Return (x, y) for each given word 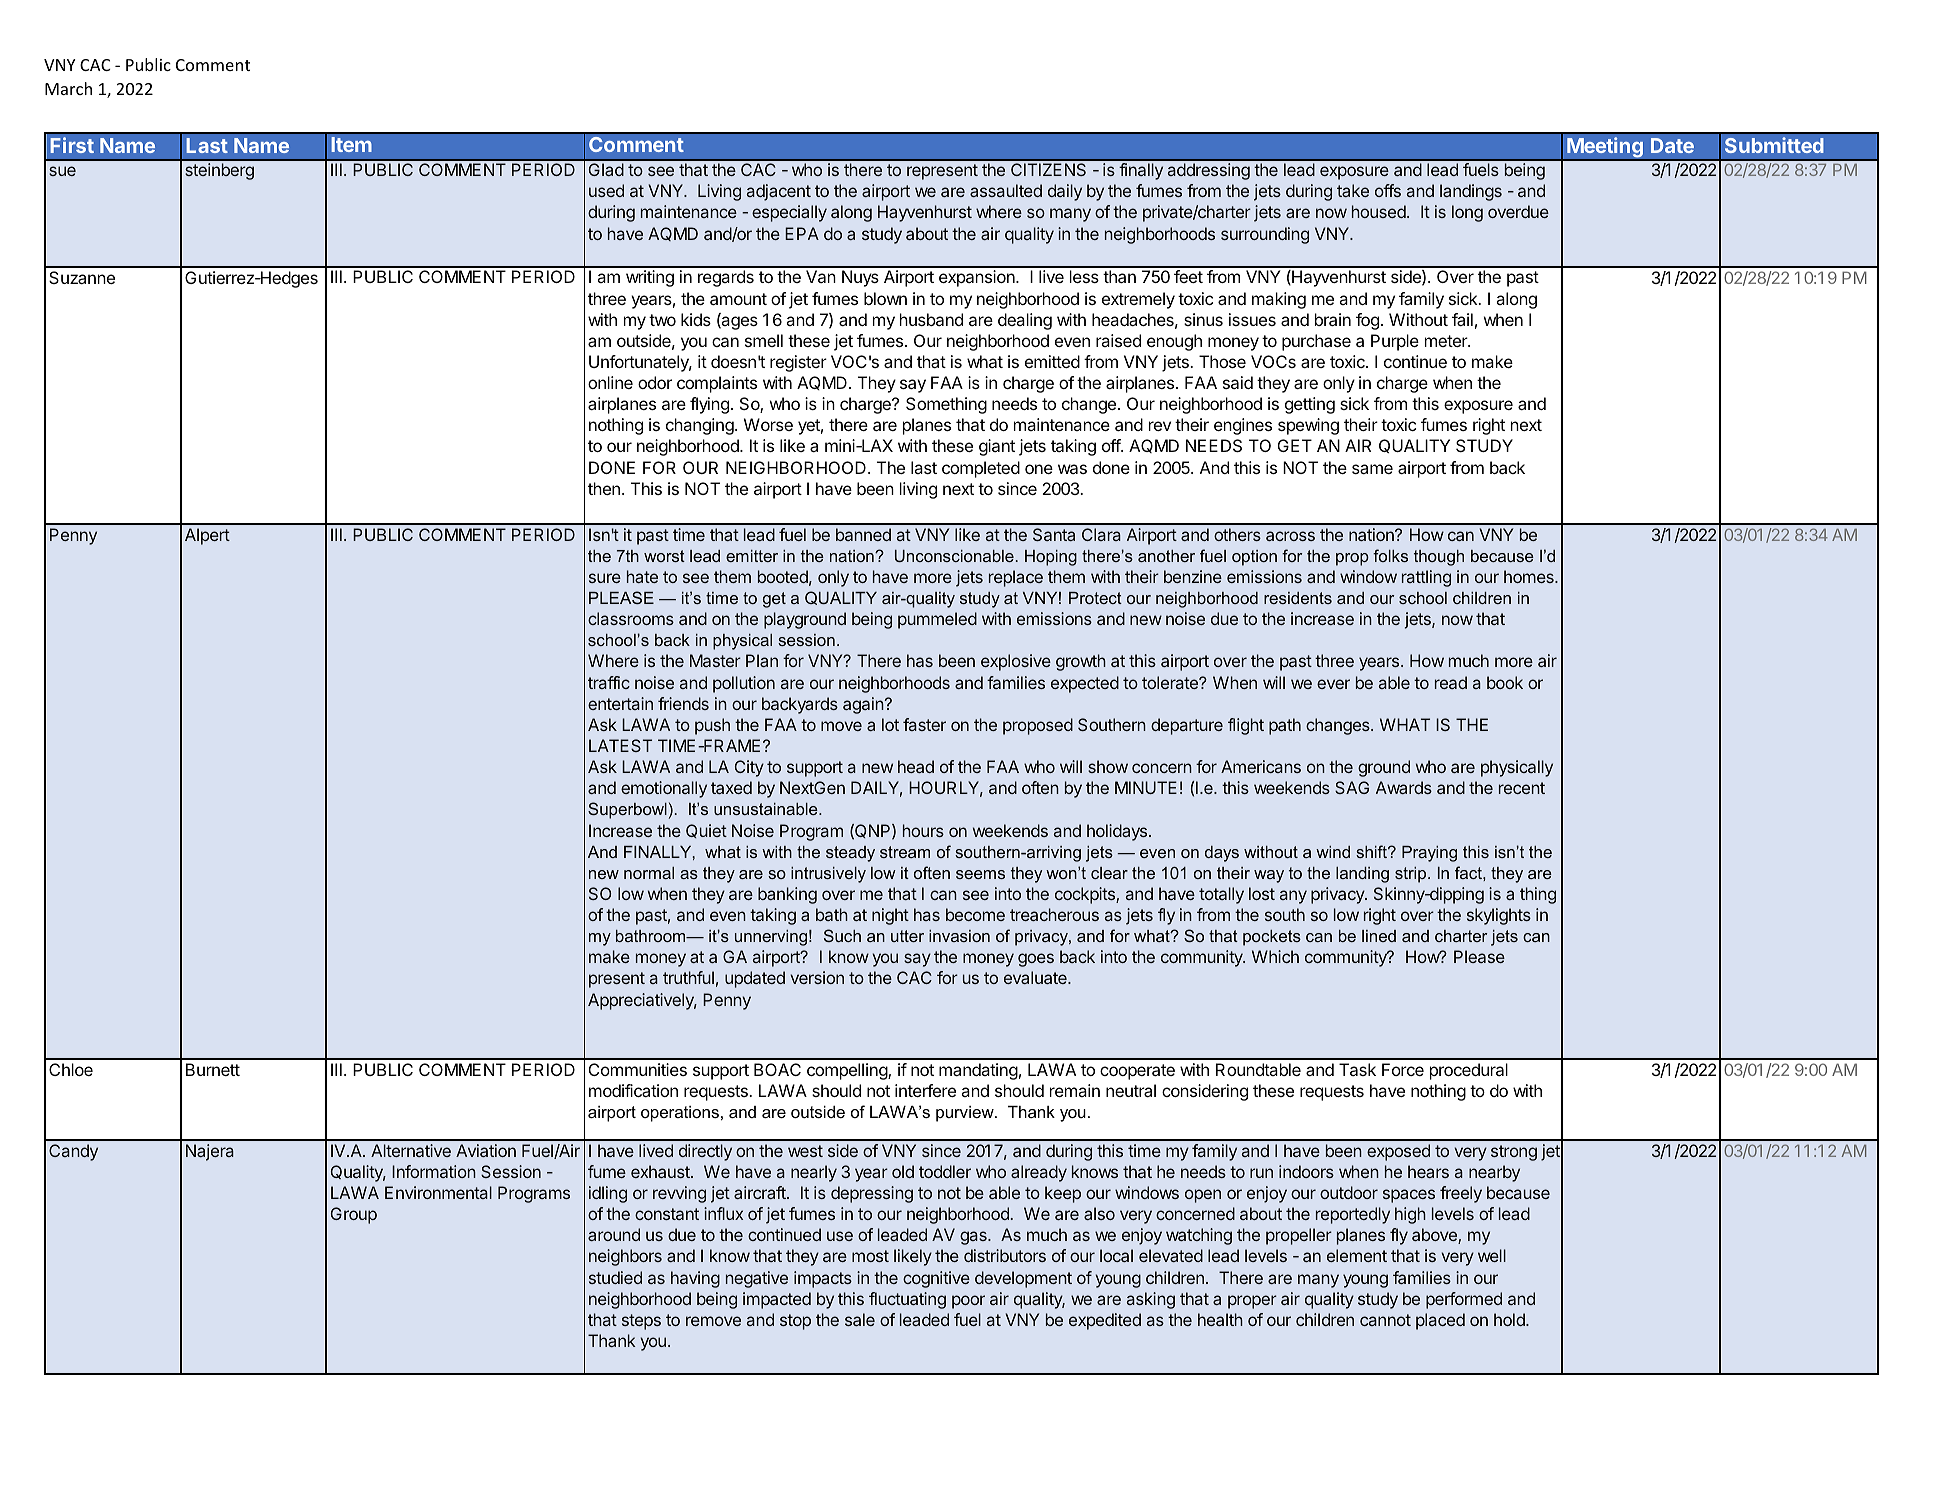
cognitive (936, 1279)
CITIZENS (1048, 169)
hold (1510, 1319)
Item (351, 144)
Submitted (1774, 145)
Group (354, 1215)
